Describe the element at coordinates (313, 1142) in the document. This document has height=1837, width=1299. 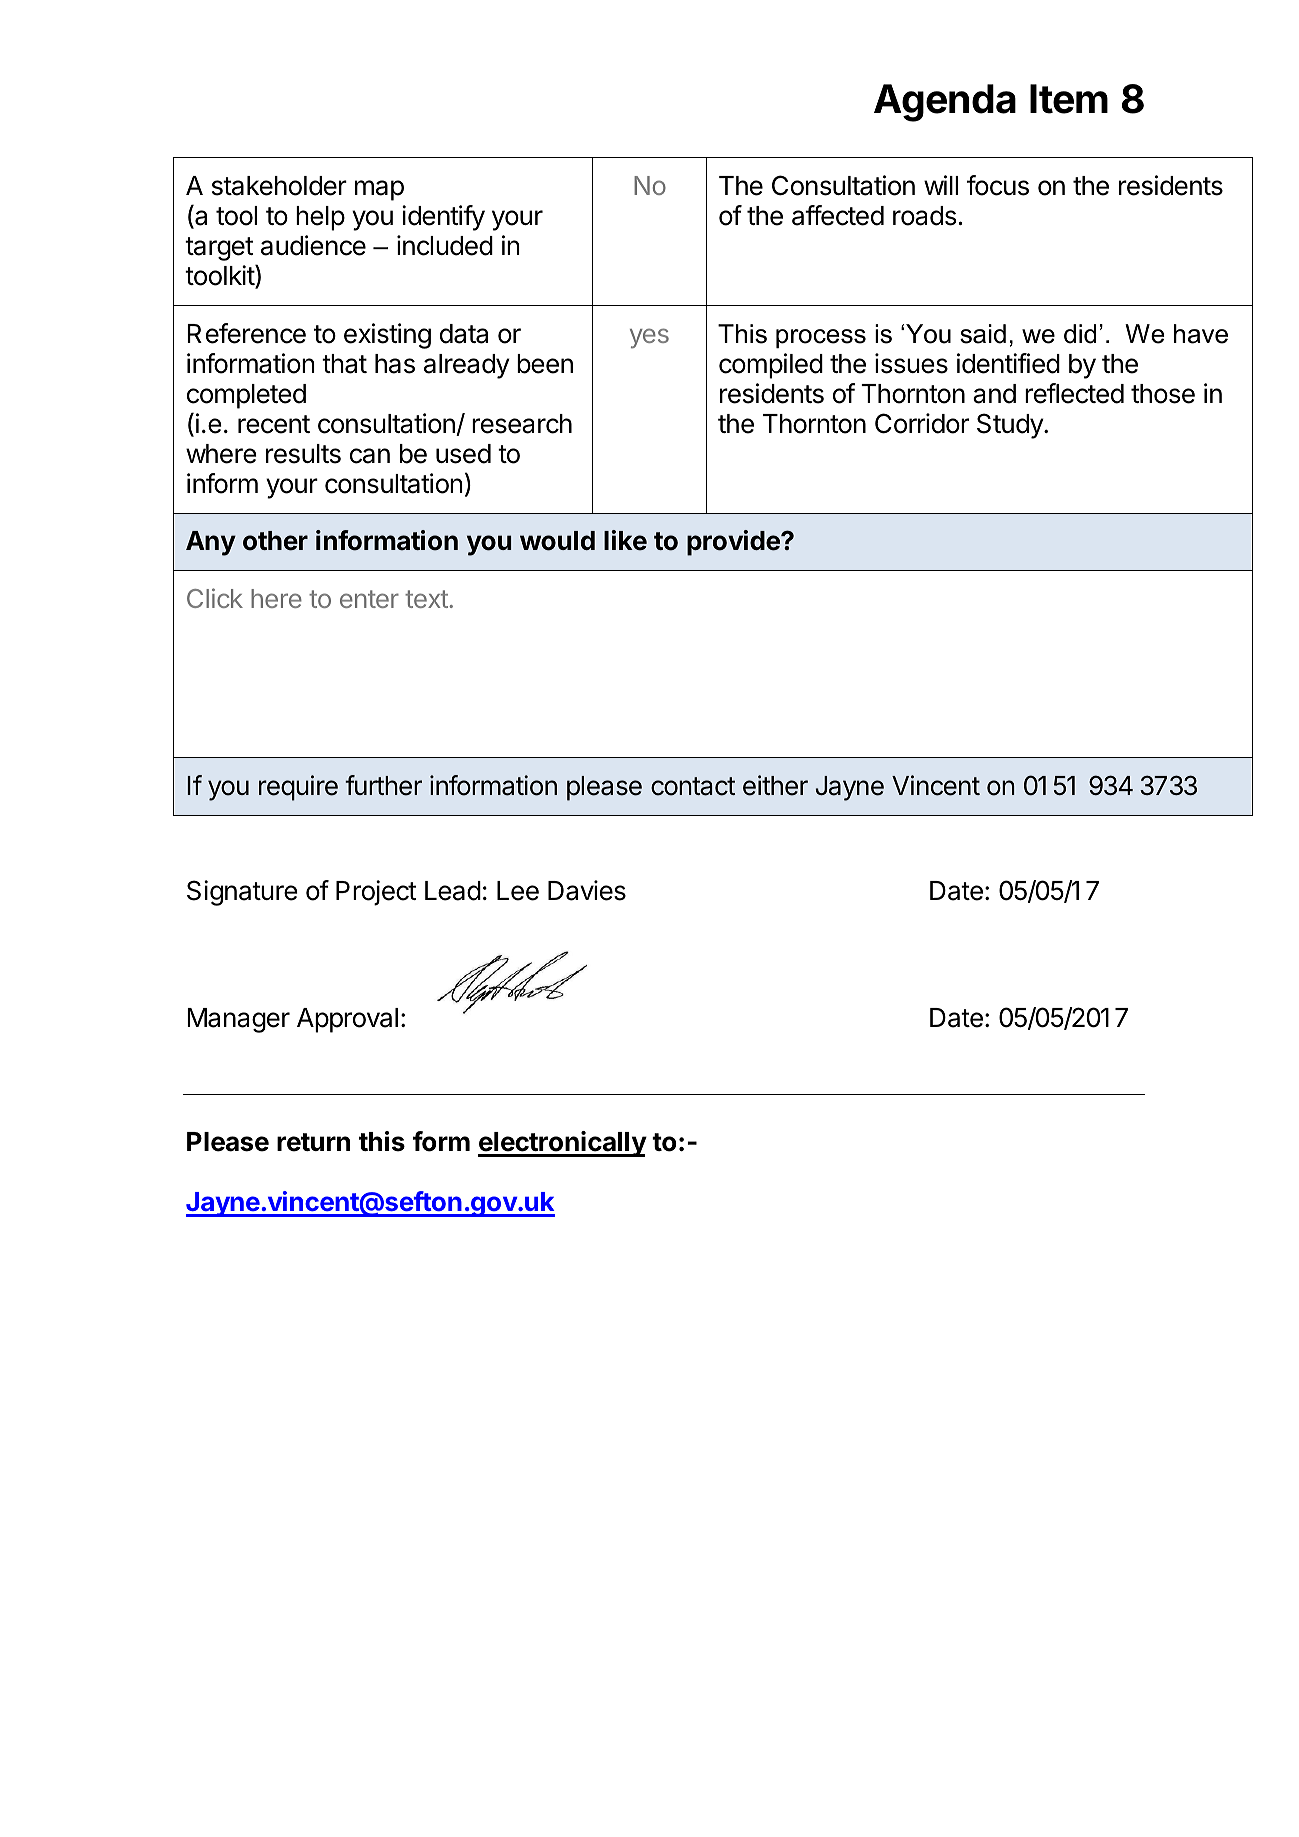
I see `return` at that location.
